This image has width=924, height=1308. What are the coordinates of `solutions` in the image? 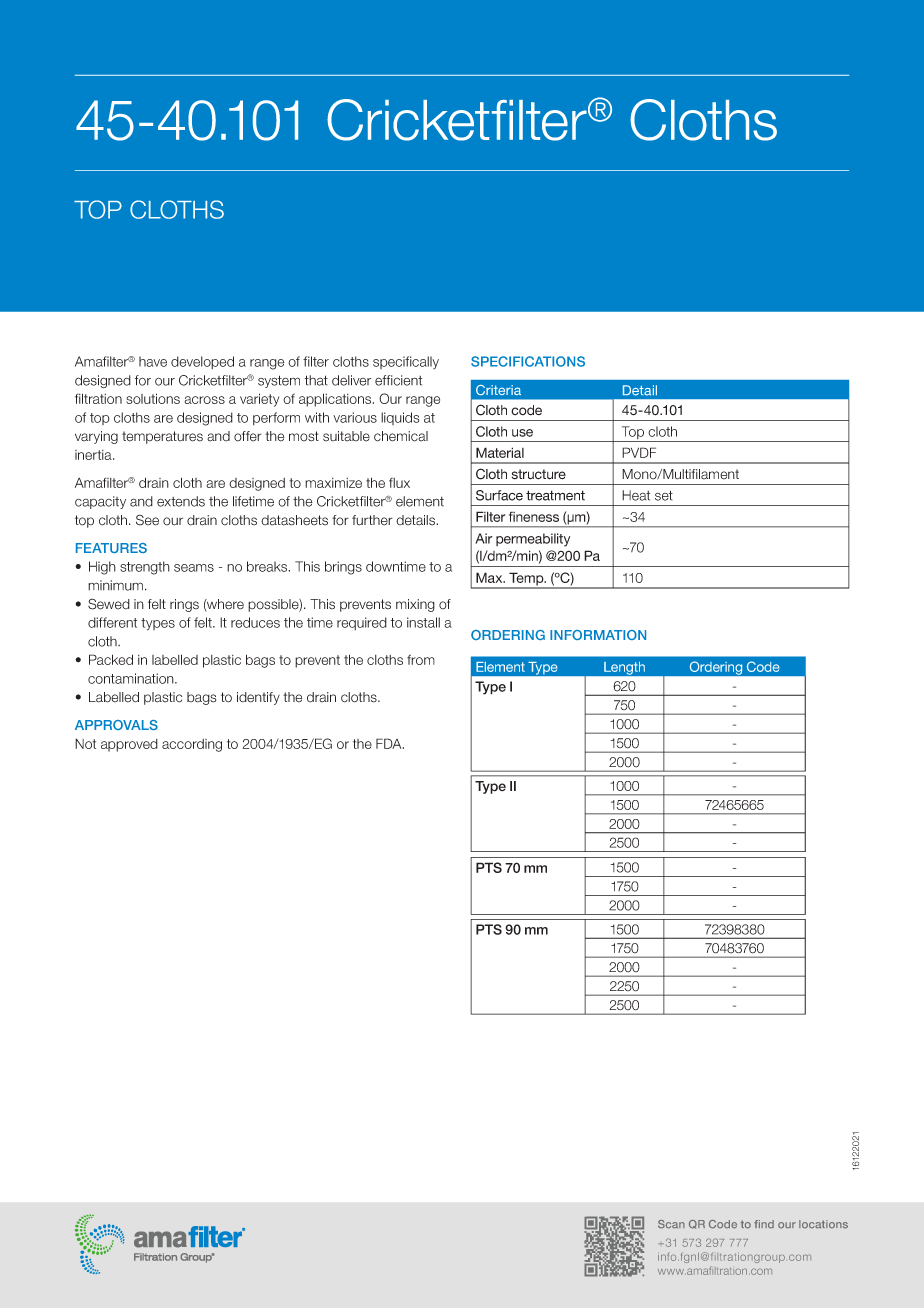 It's located at (153, 398).
